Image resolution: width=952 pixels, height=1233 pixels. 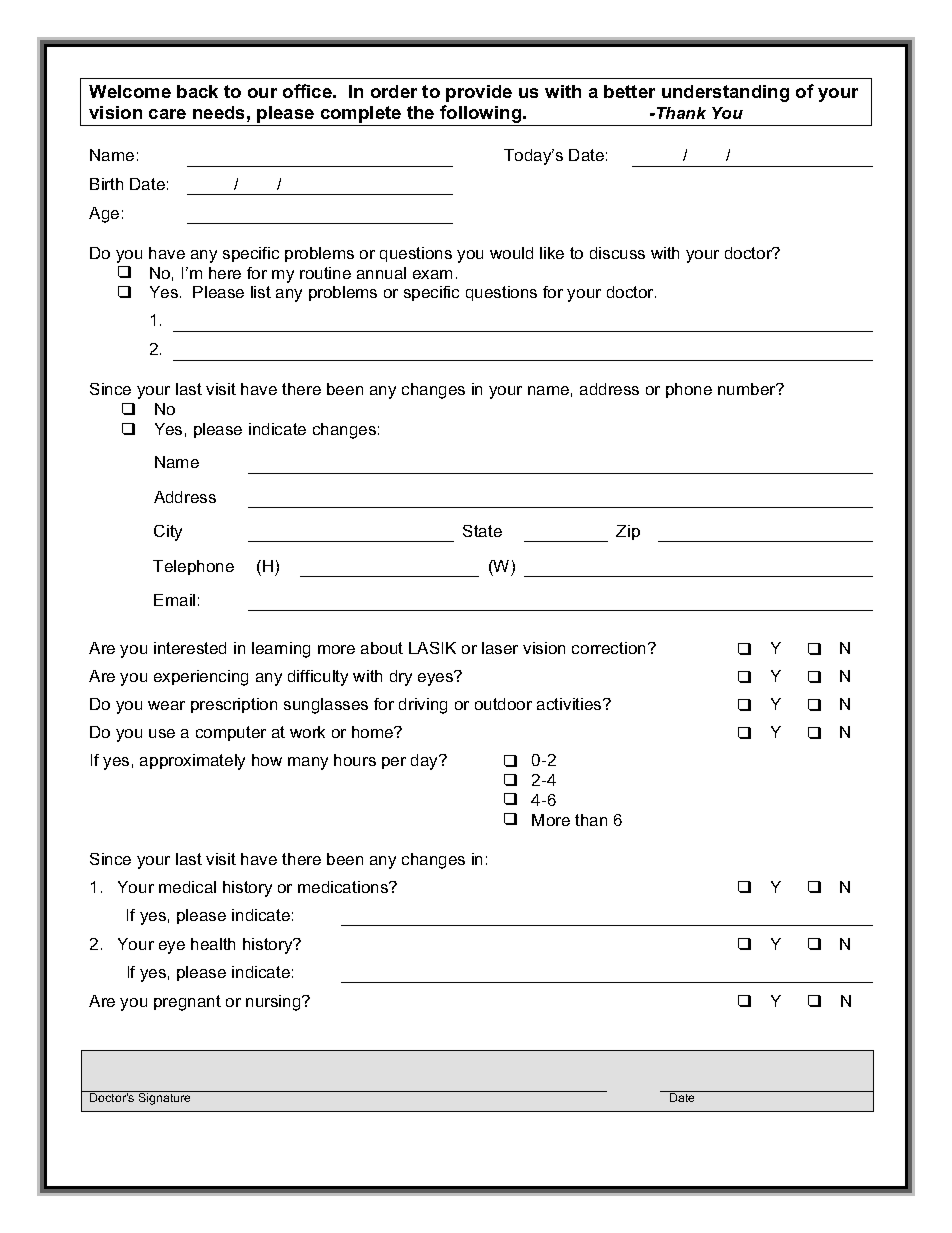 What do you see at coordinates (628, 532) in the screenshot?
I see `Zip` at bounding box center [628, 532].
